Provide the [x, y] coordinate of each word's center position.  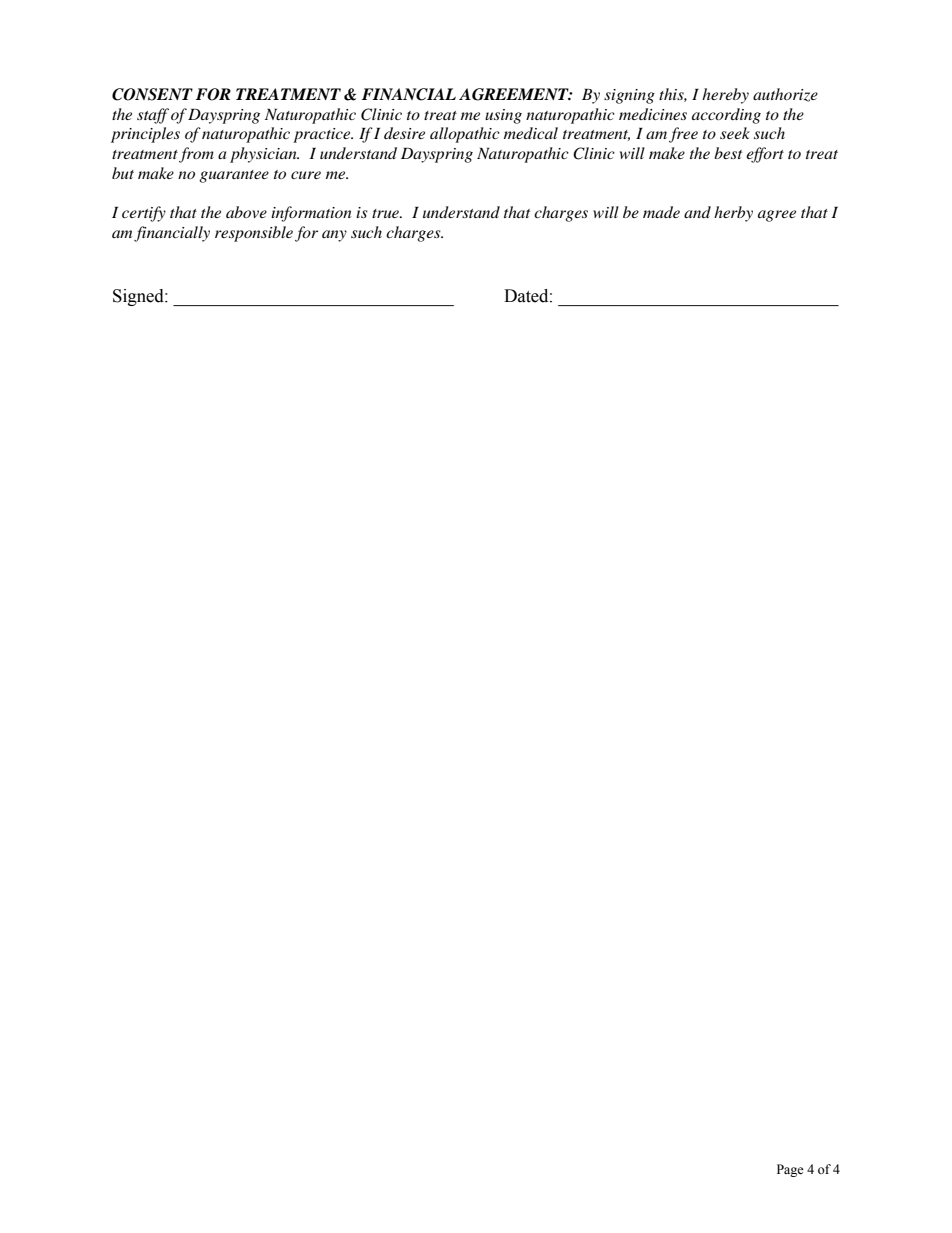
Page [790, 1170]
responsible [254, 234]
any [334, 236]
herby [733, 214]
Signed [139, 297]
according [726, 116]
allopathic [465, 135]
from [196, 155]
